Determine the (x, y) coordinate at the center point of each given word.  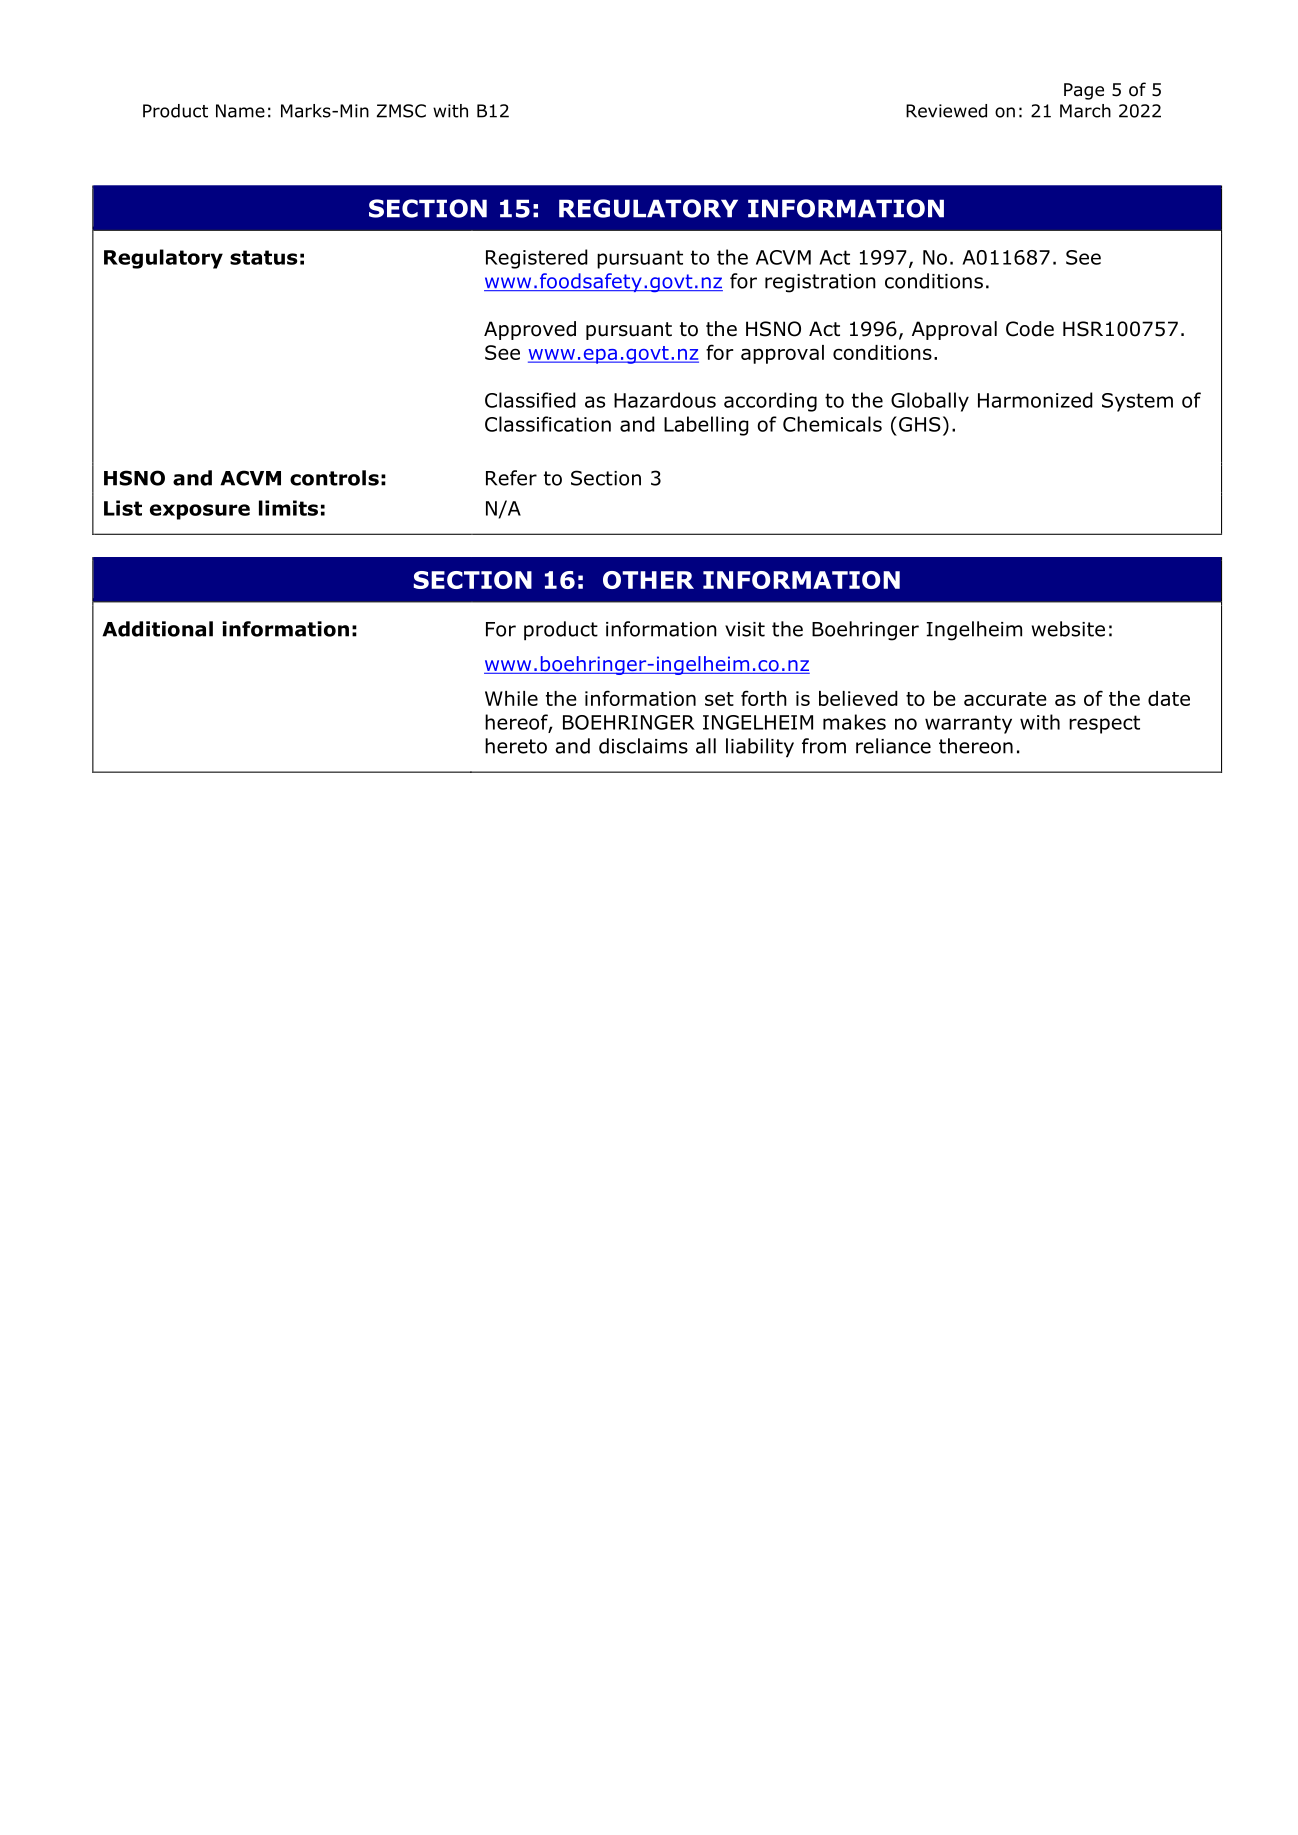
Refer (511, 478)
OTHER (648, 580)
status (263, 257)
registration (820, 283)
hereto (516, 746)
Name (240, 111)
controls (334, 478)
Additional (157, 629)
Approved (530, 330)
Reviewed (946, 111)
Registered (537, 259)
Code (1030, 329)
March (1085, 111)
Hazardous (665, 400)
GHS (920, 424)
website (1068, 629)
